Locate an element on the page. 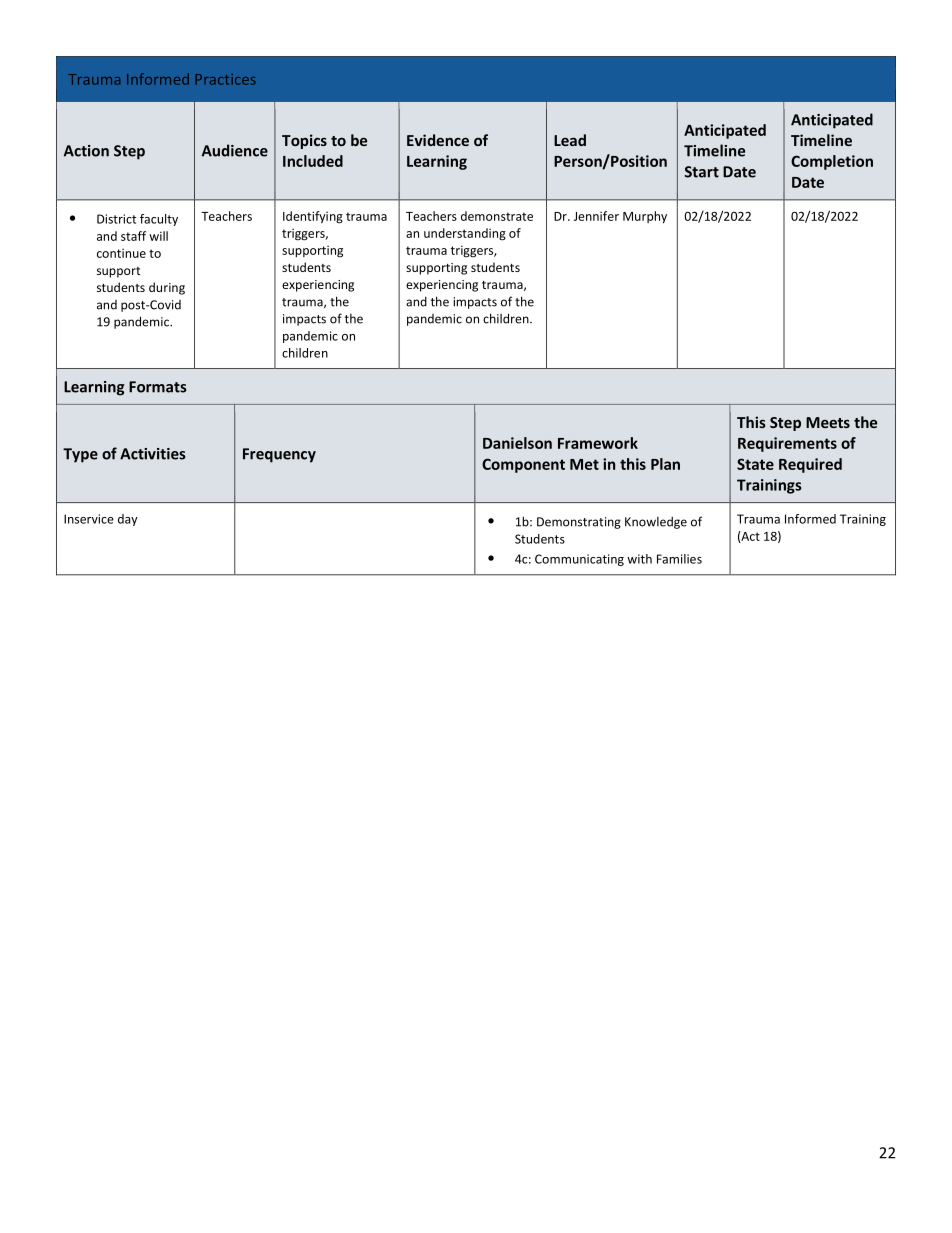  during is located at coordinates (167, 288).
